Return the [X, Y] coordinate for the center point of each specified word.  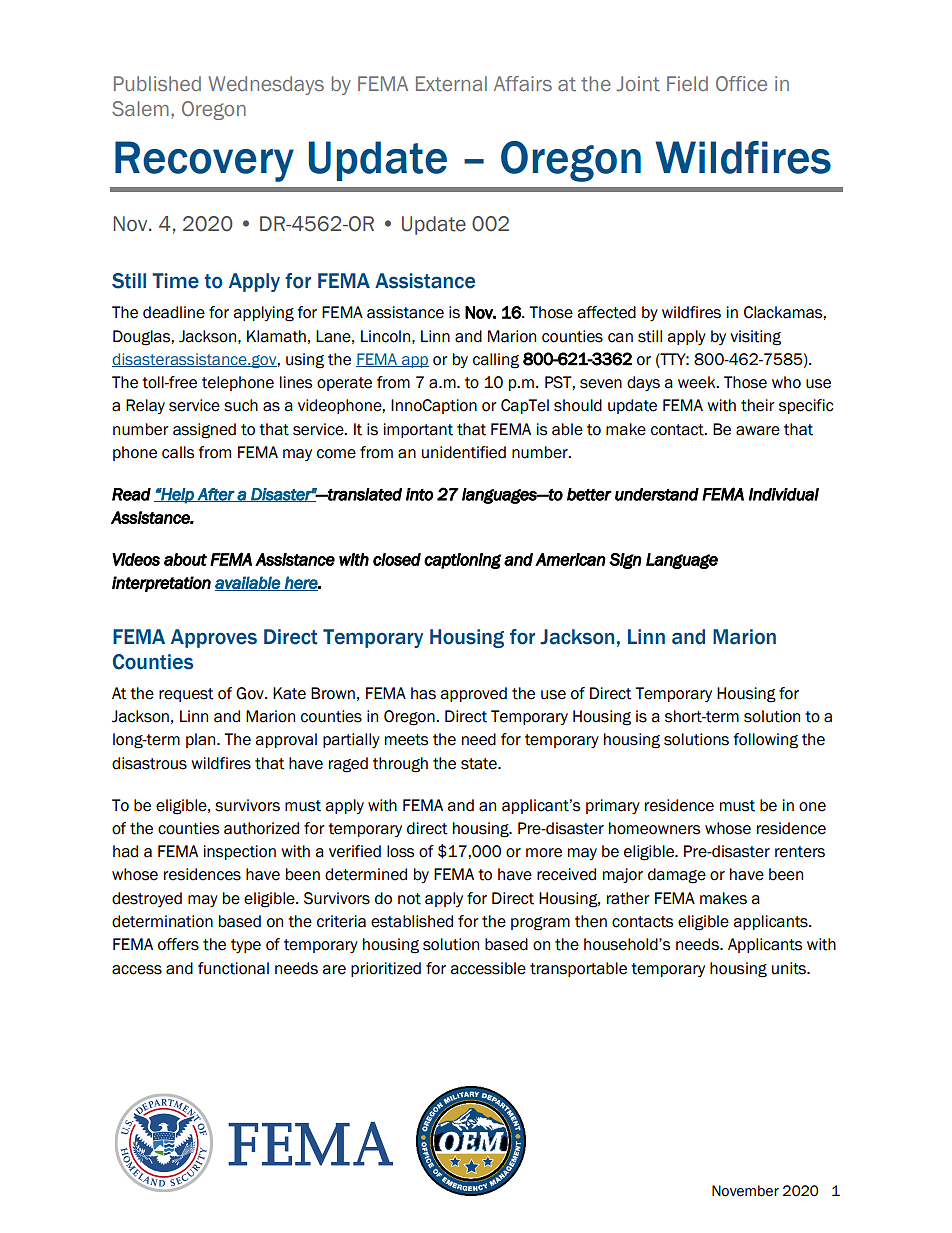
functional [233, 968]
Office [741, 83]
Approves [214, 638]
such [241, 405]
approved [473, 694]
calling [496, 361]
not [409, 899]
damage [677, 876]
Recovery [204, 161]
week [698, 382]
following [765, 741]
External [451, 83]
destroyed [147, 899]
